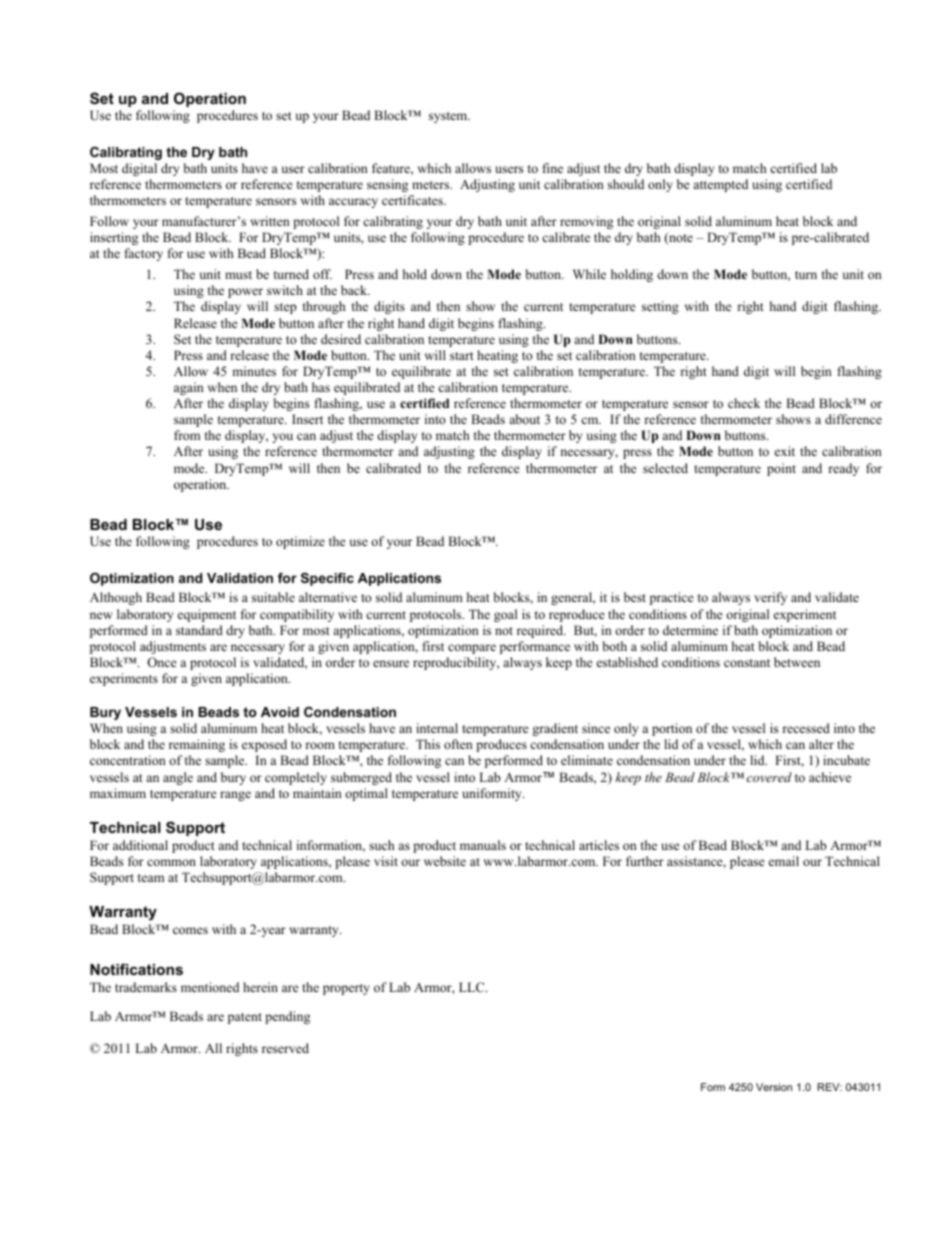 The height and width of the page is (1233, 952). I want to click on patent, so click(245, 1018).
